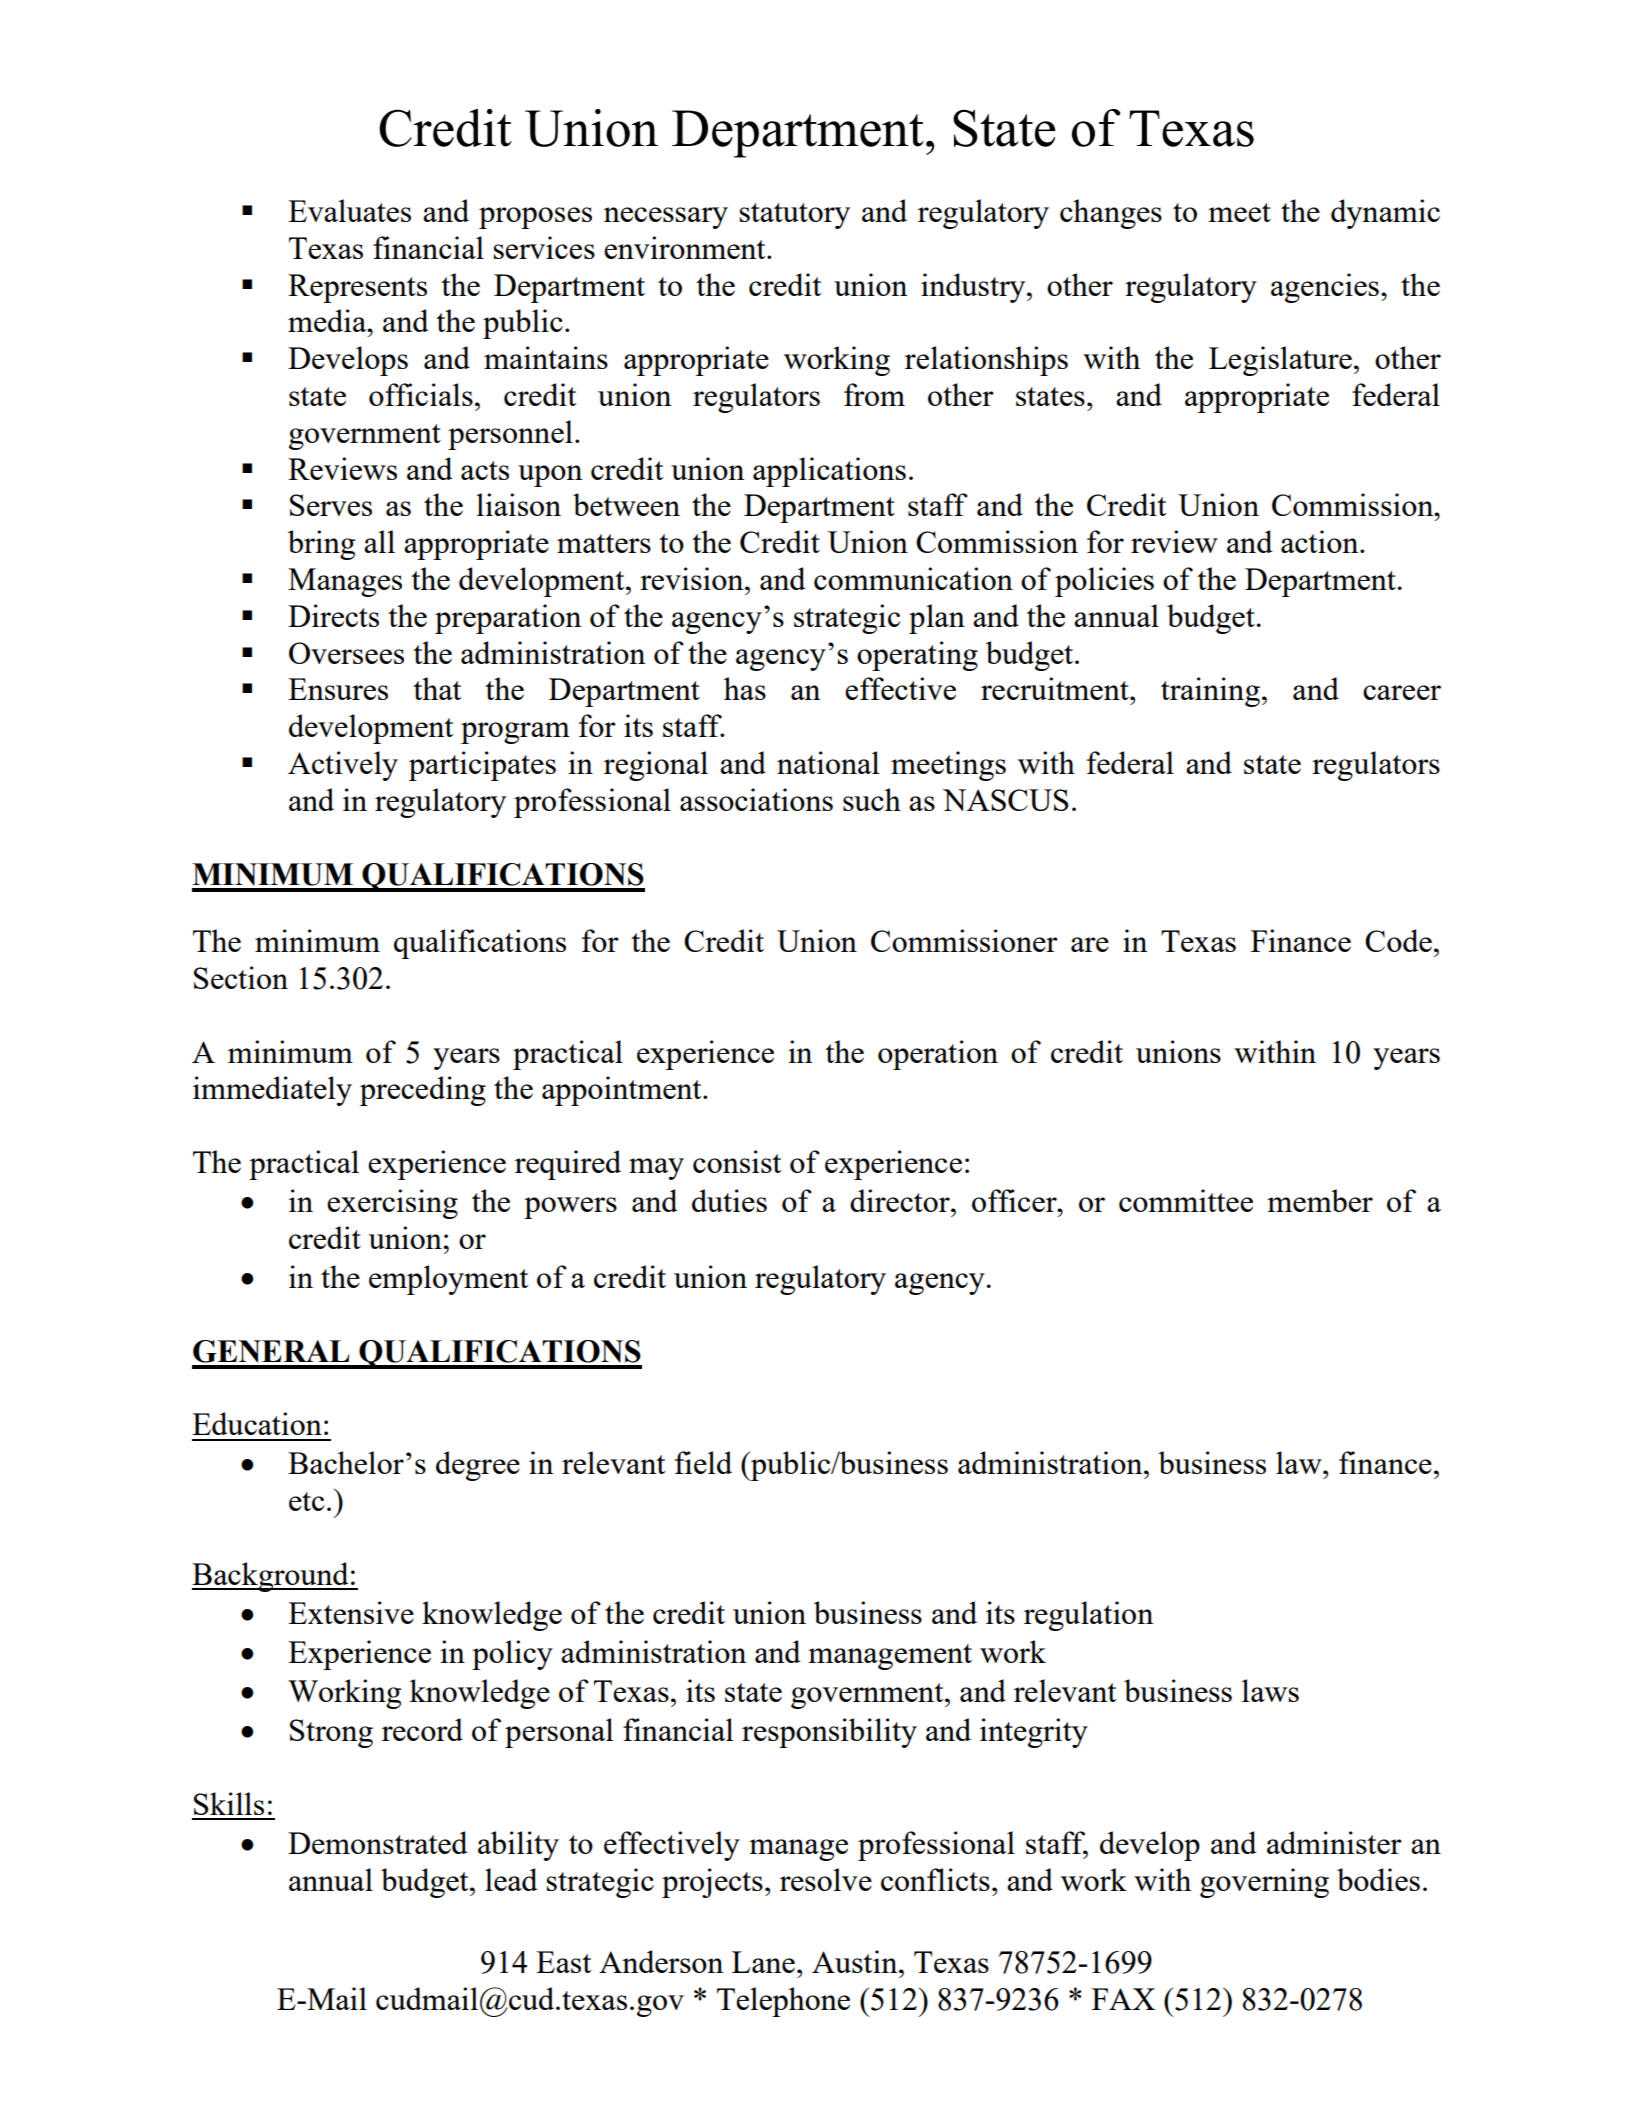 The height and width of the screenshot is (2113, 1633). Describe the element at coordinates (856, 1961) in the screenshot. I see `Austin` at that location.
